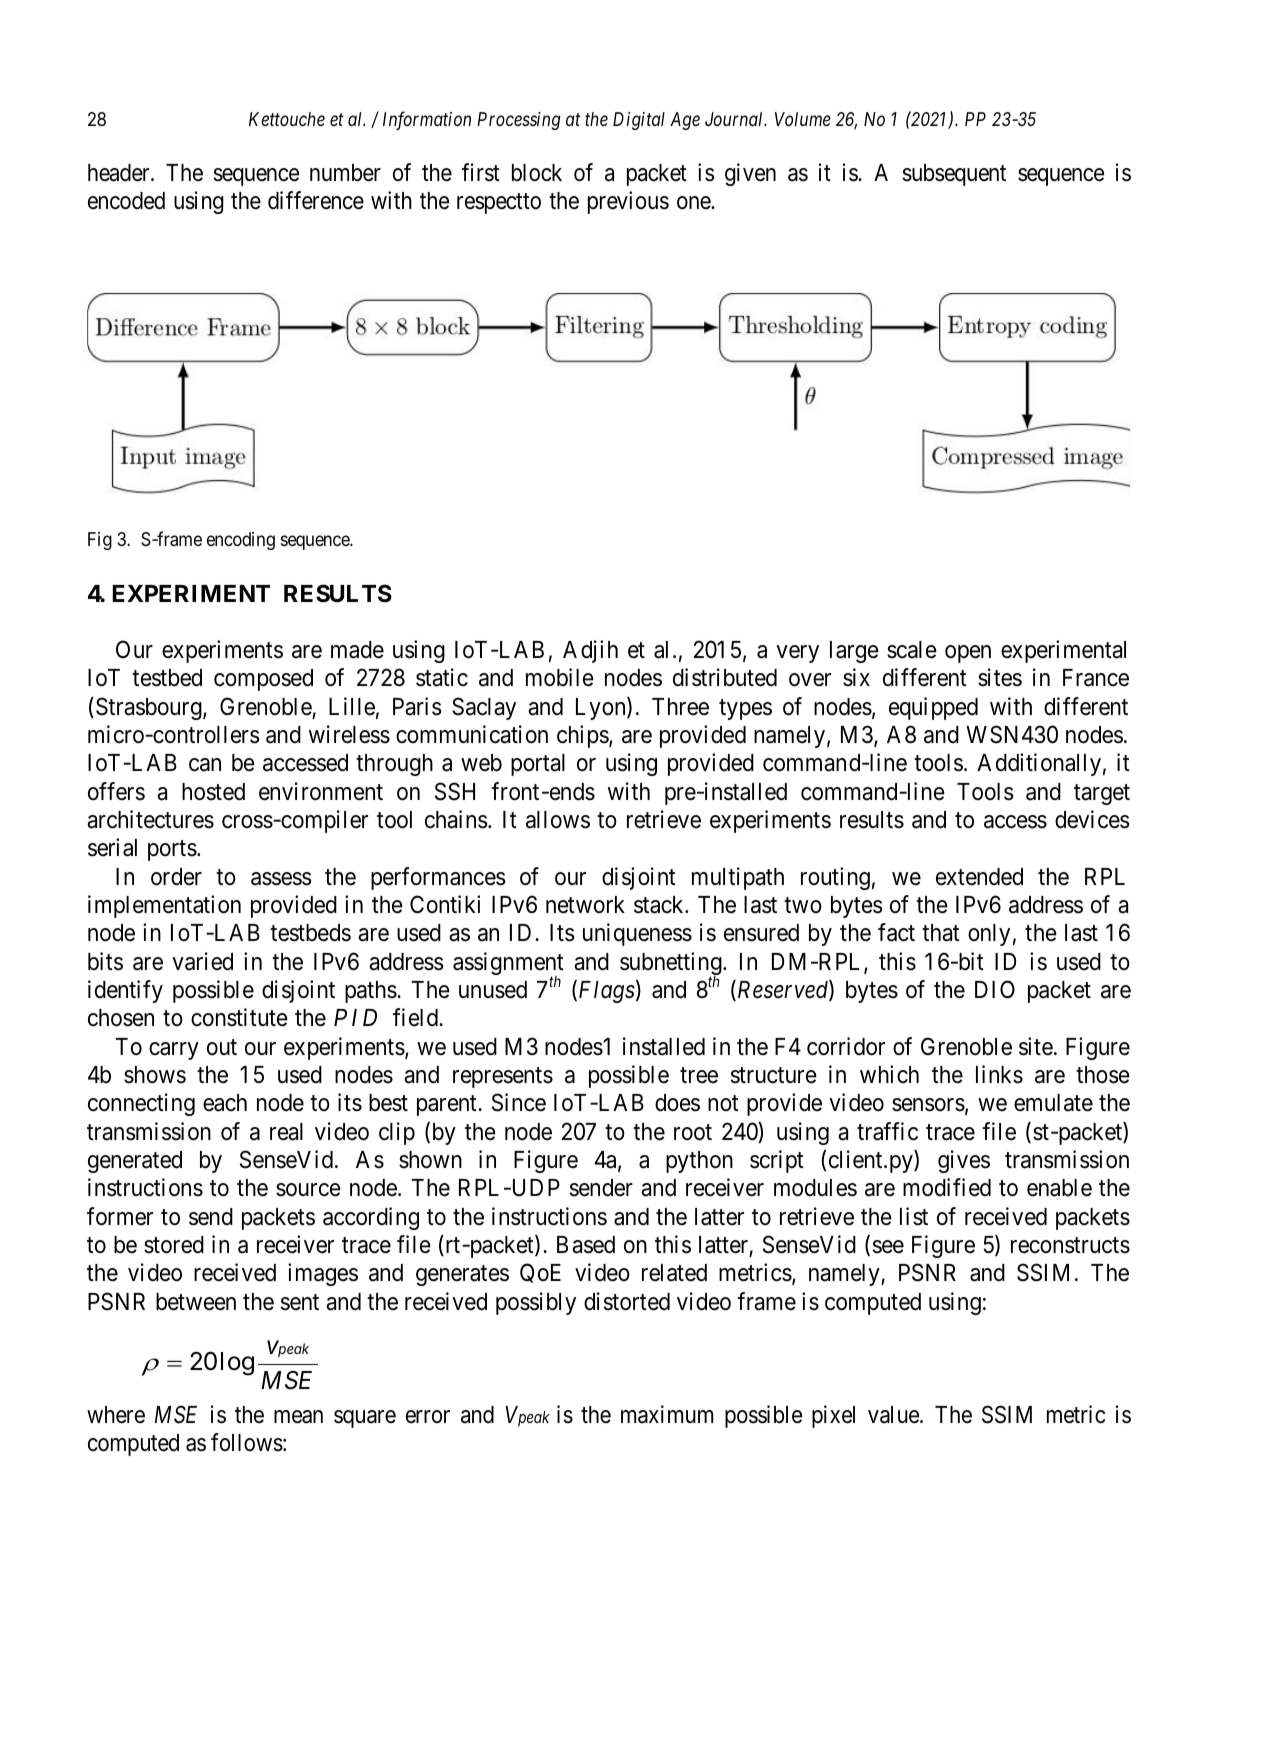 This page has width=1271, height=1740. What do you see at coordinates (120, 173) in the page?
I see `header` at bounding box center [120, 173].
